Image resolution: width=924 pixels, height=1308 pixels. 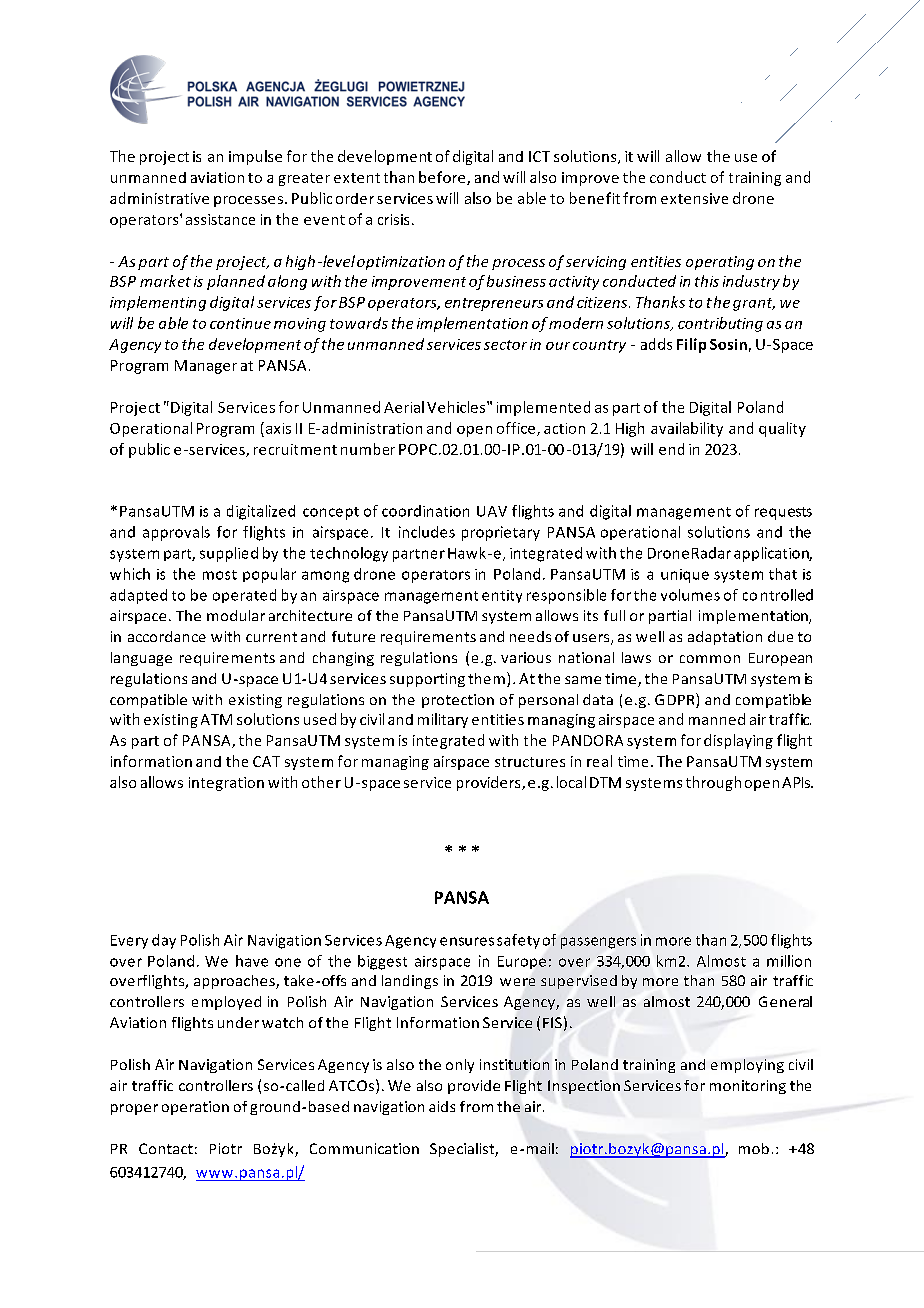 What do you see at coordinates (442, 1106) in the image?
I see `aids` at bounding box center [442, 1106].
